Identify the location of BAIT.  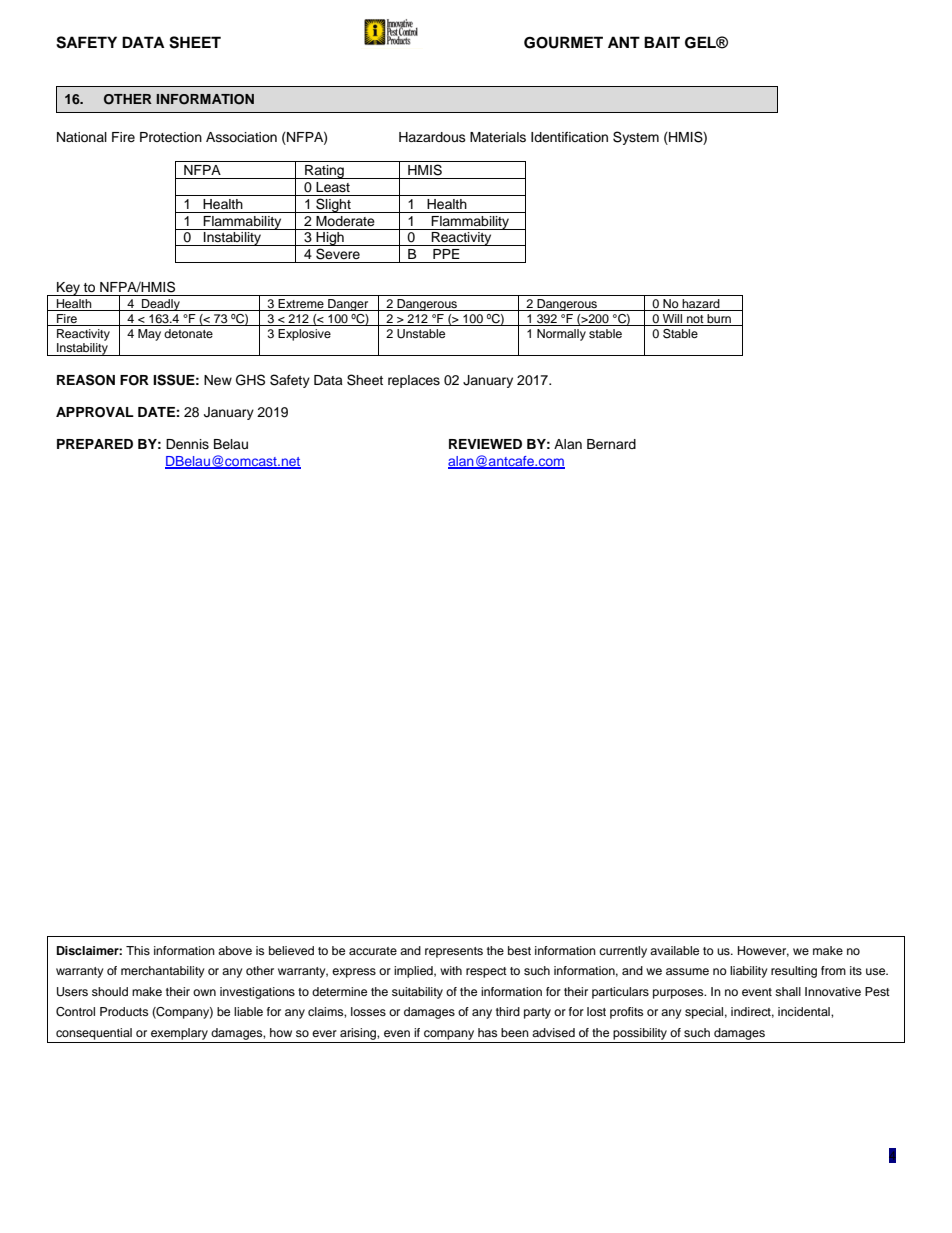
(662, 42).
